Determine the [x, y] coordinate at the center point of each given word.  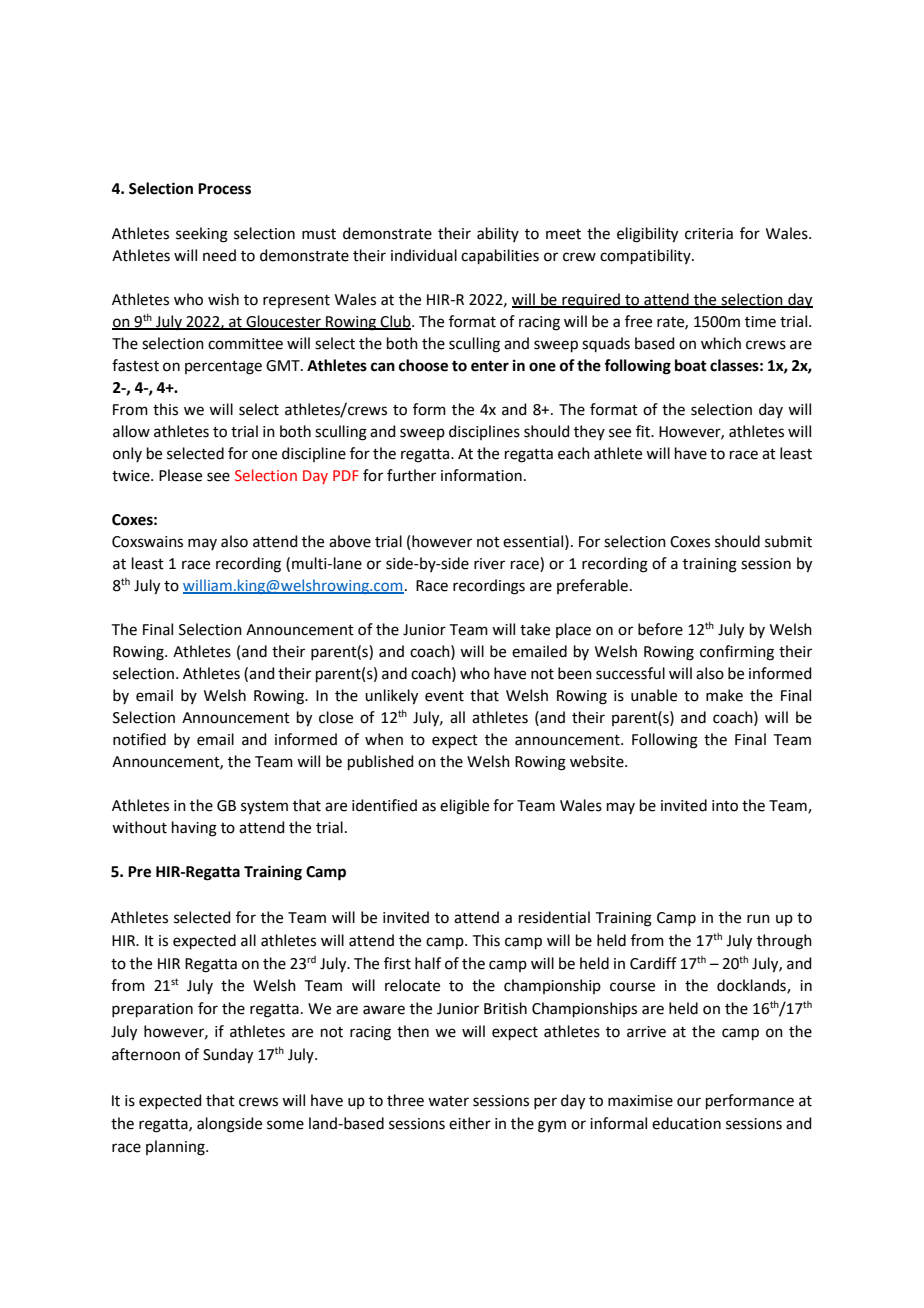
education [686, 1123]
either [470, 1123]
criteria [709, 234]
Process [224, 189]
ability [498, 234]
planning [176, 1148]
